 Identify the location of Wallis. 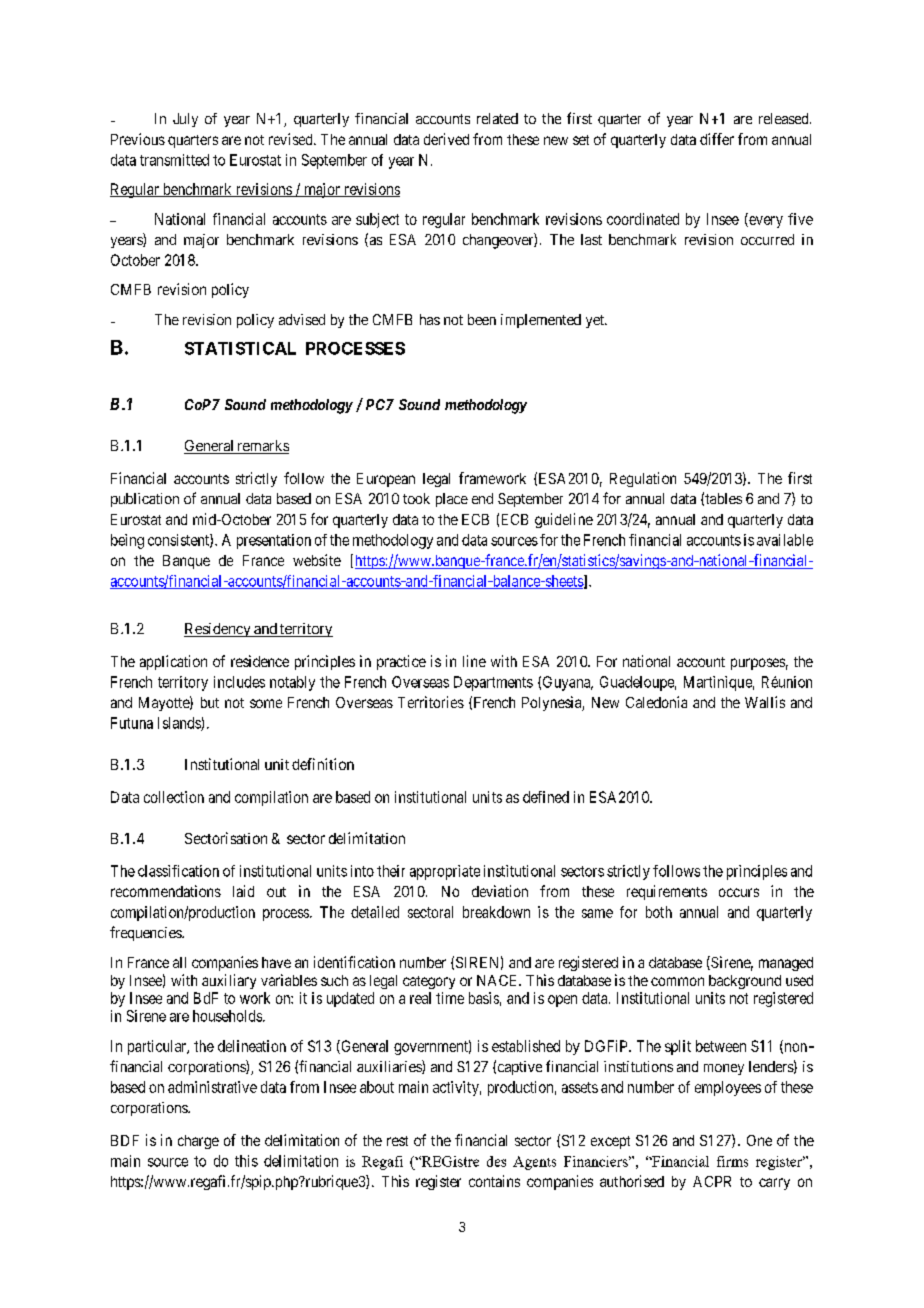
(765, 702).
